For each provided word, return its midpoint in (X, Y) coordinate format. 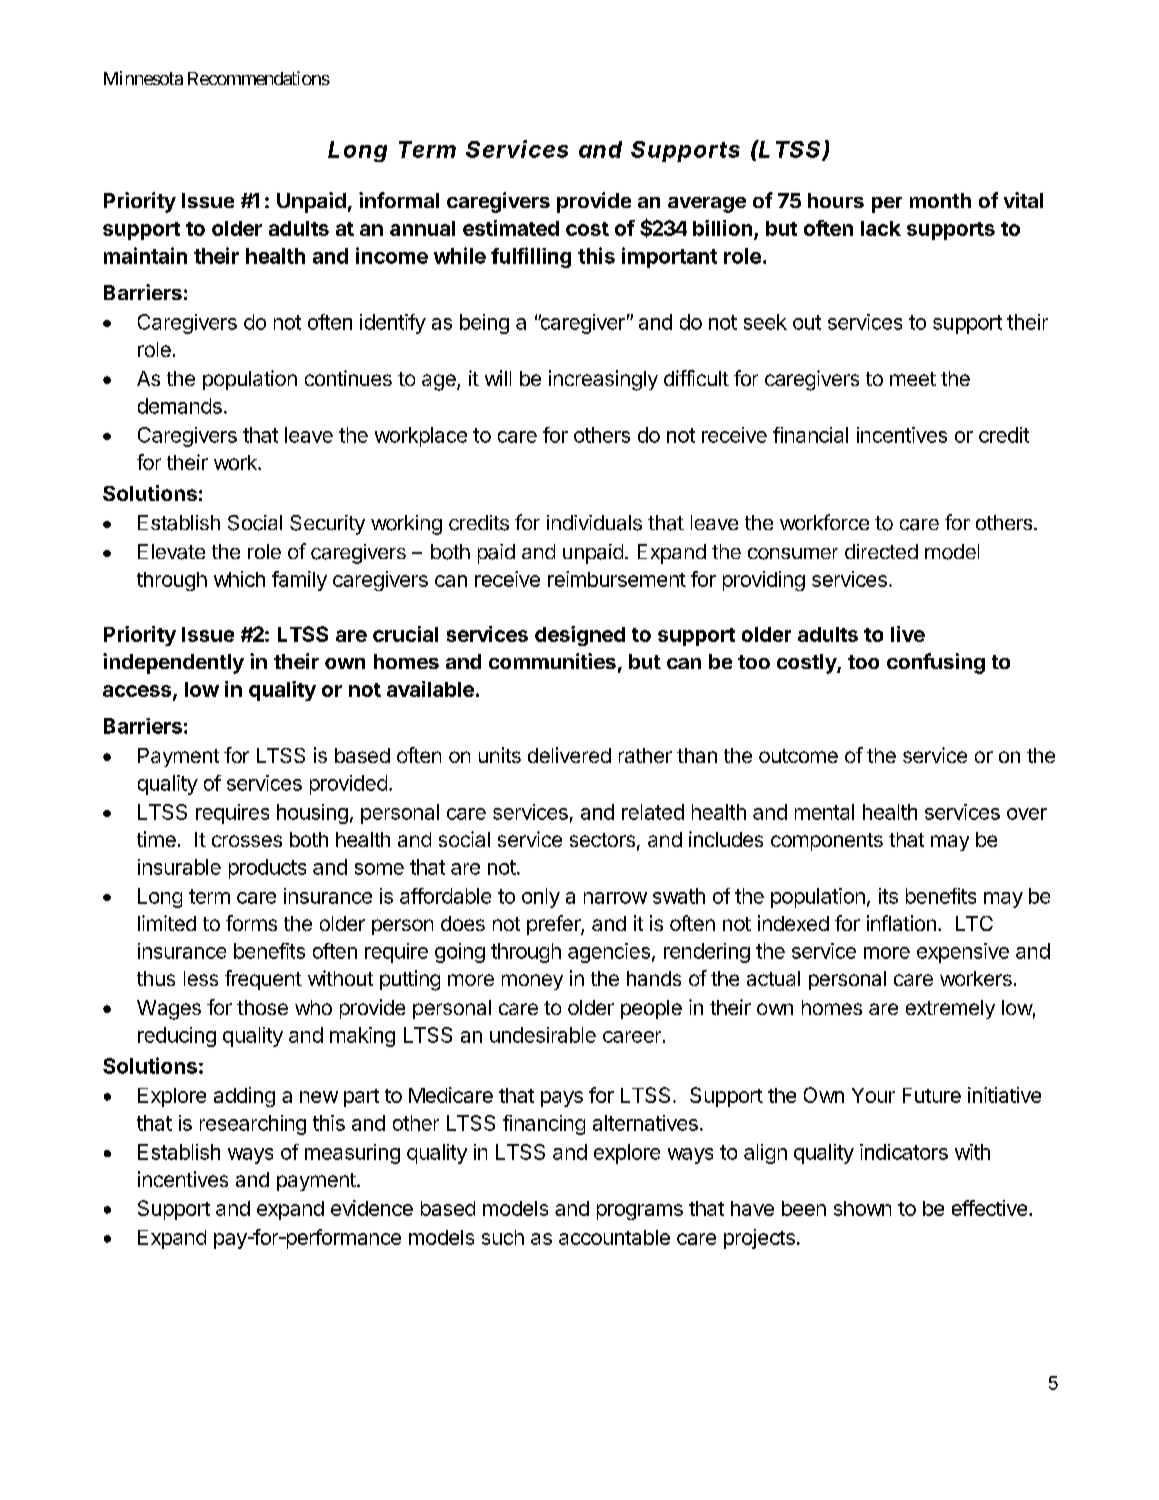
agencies (609, 953)
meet (913, 379)
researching (253, 1125)
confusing (936, 663)
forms (251, 923)
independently (173, 663)
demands (180, 406)
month (940, 200)
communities (552, 661)
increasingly (603, 380)
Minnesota (143, 78)
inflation (901, 923)
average (707, 205)
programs (640, 1212)
